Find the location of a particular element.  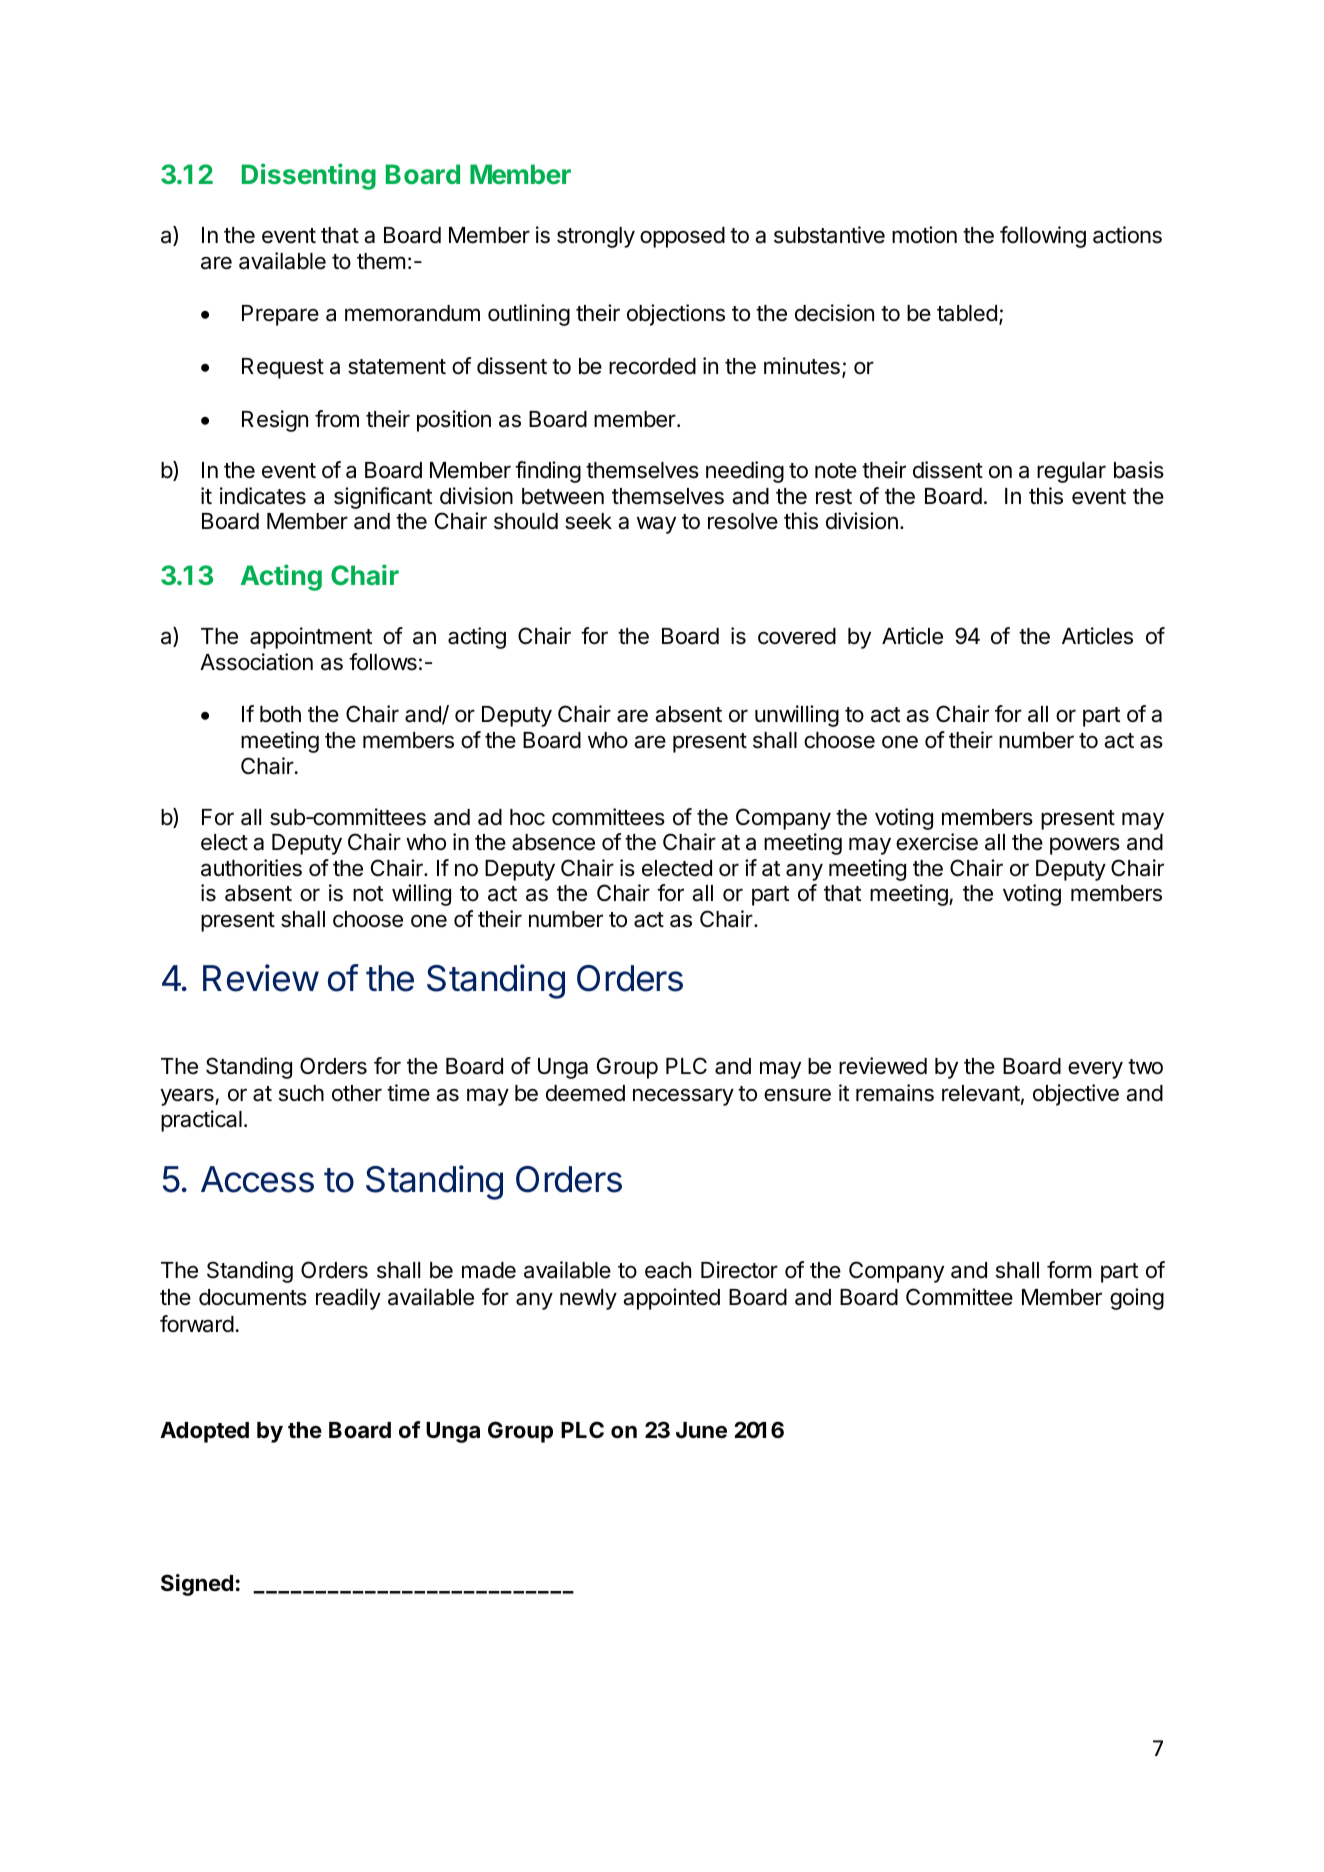

powers is located at coordinates (1085, 846).
